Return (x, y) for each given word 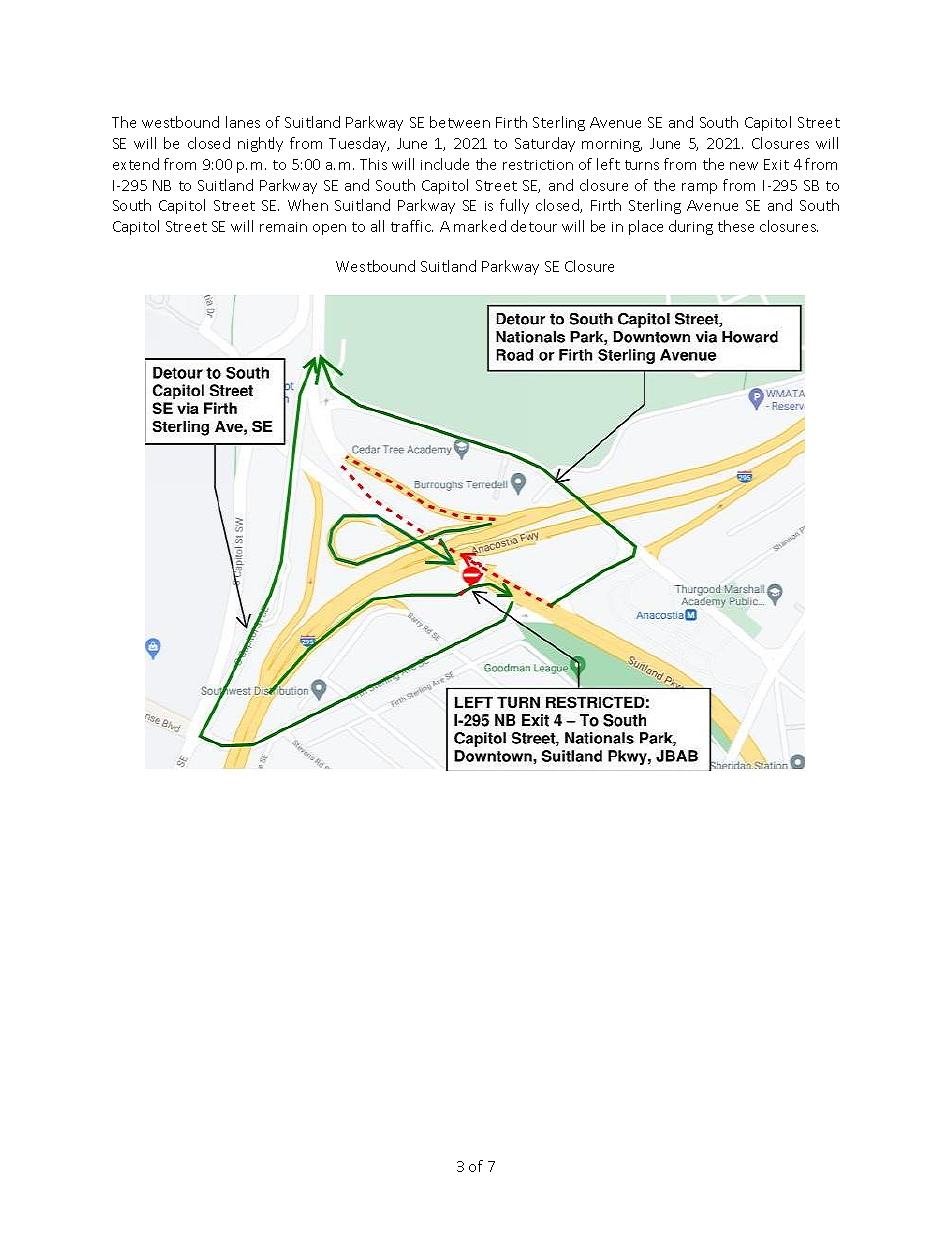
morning (612, 145)
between (460, 122)
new (744, 166)
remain (283, 227)
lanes (243, 122)
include (445, 164)
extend (136, 164)
